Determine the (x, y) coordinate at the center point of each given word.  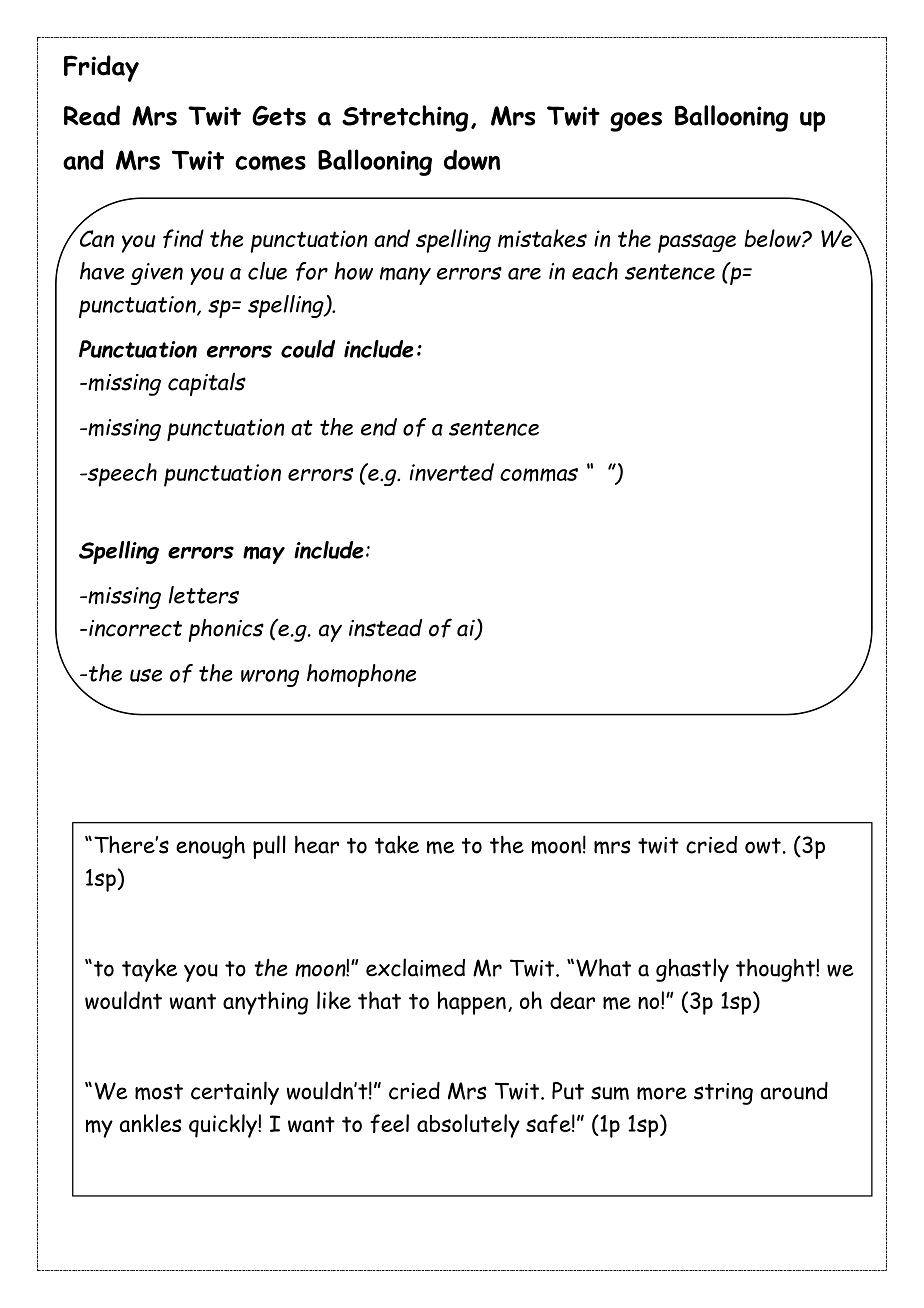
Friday (101, 68)
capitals (207, 384)
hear (317, 844)
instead (385, 628)
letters (204, 595)
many (405, 276)
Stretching (405, 118)
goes (636, 122)
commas (539, 475)
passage (697, 243)
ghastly (692, 970)
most (159, 1092)
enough (210, 847)
